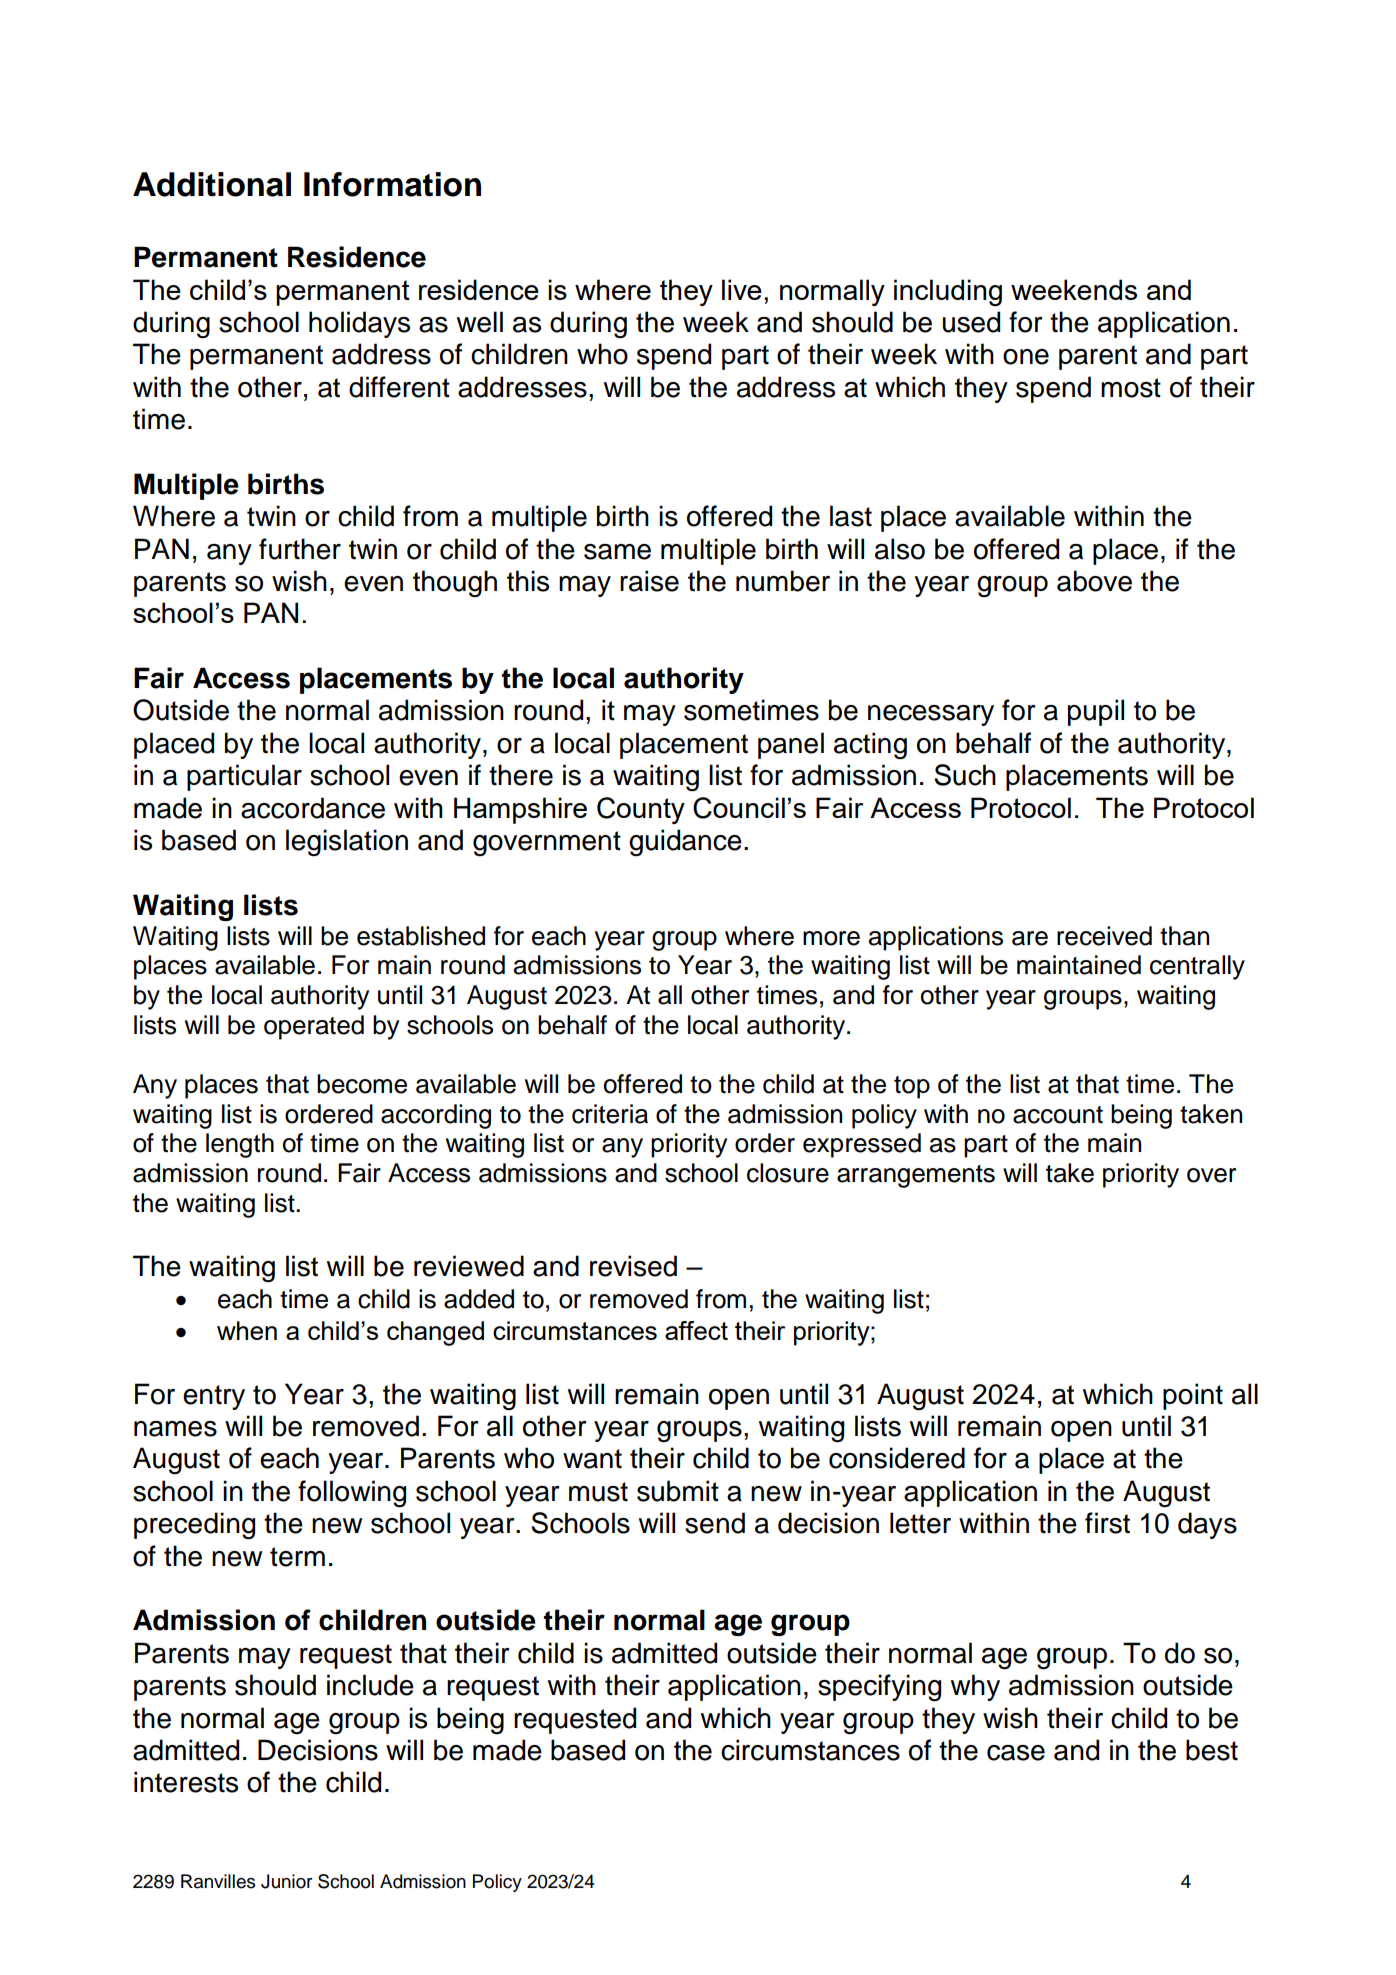 Image resolution: width=1396 pixels, height=1975 pixels. What do you see at coordinates (742, 289) in the screenshot?
I see `live` at bounding box center [742, 289].
